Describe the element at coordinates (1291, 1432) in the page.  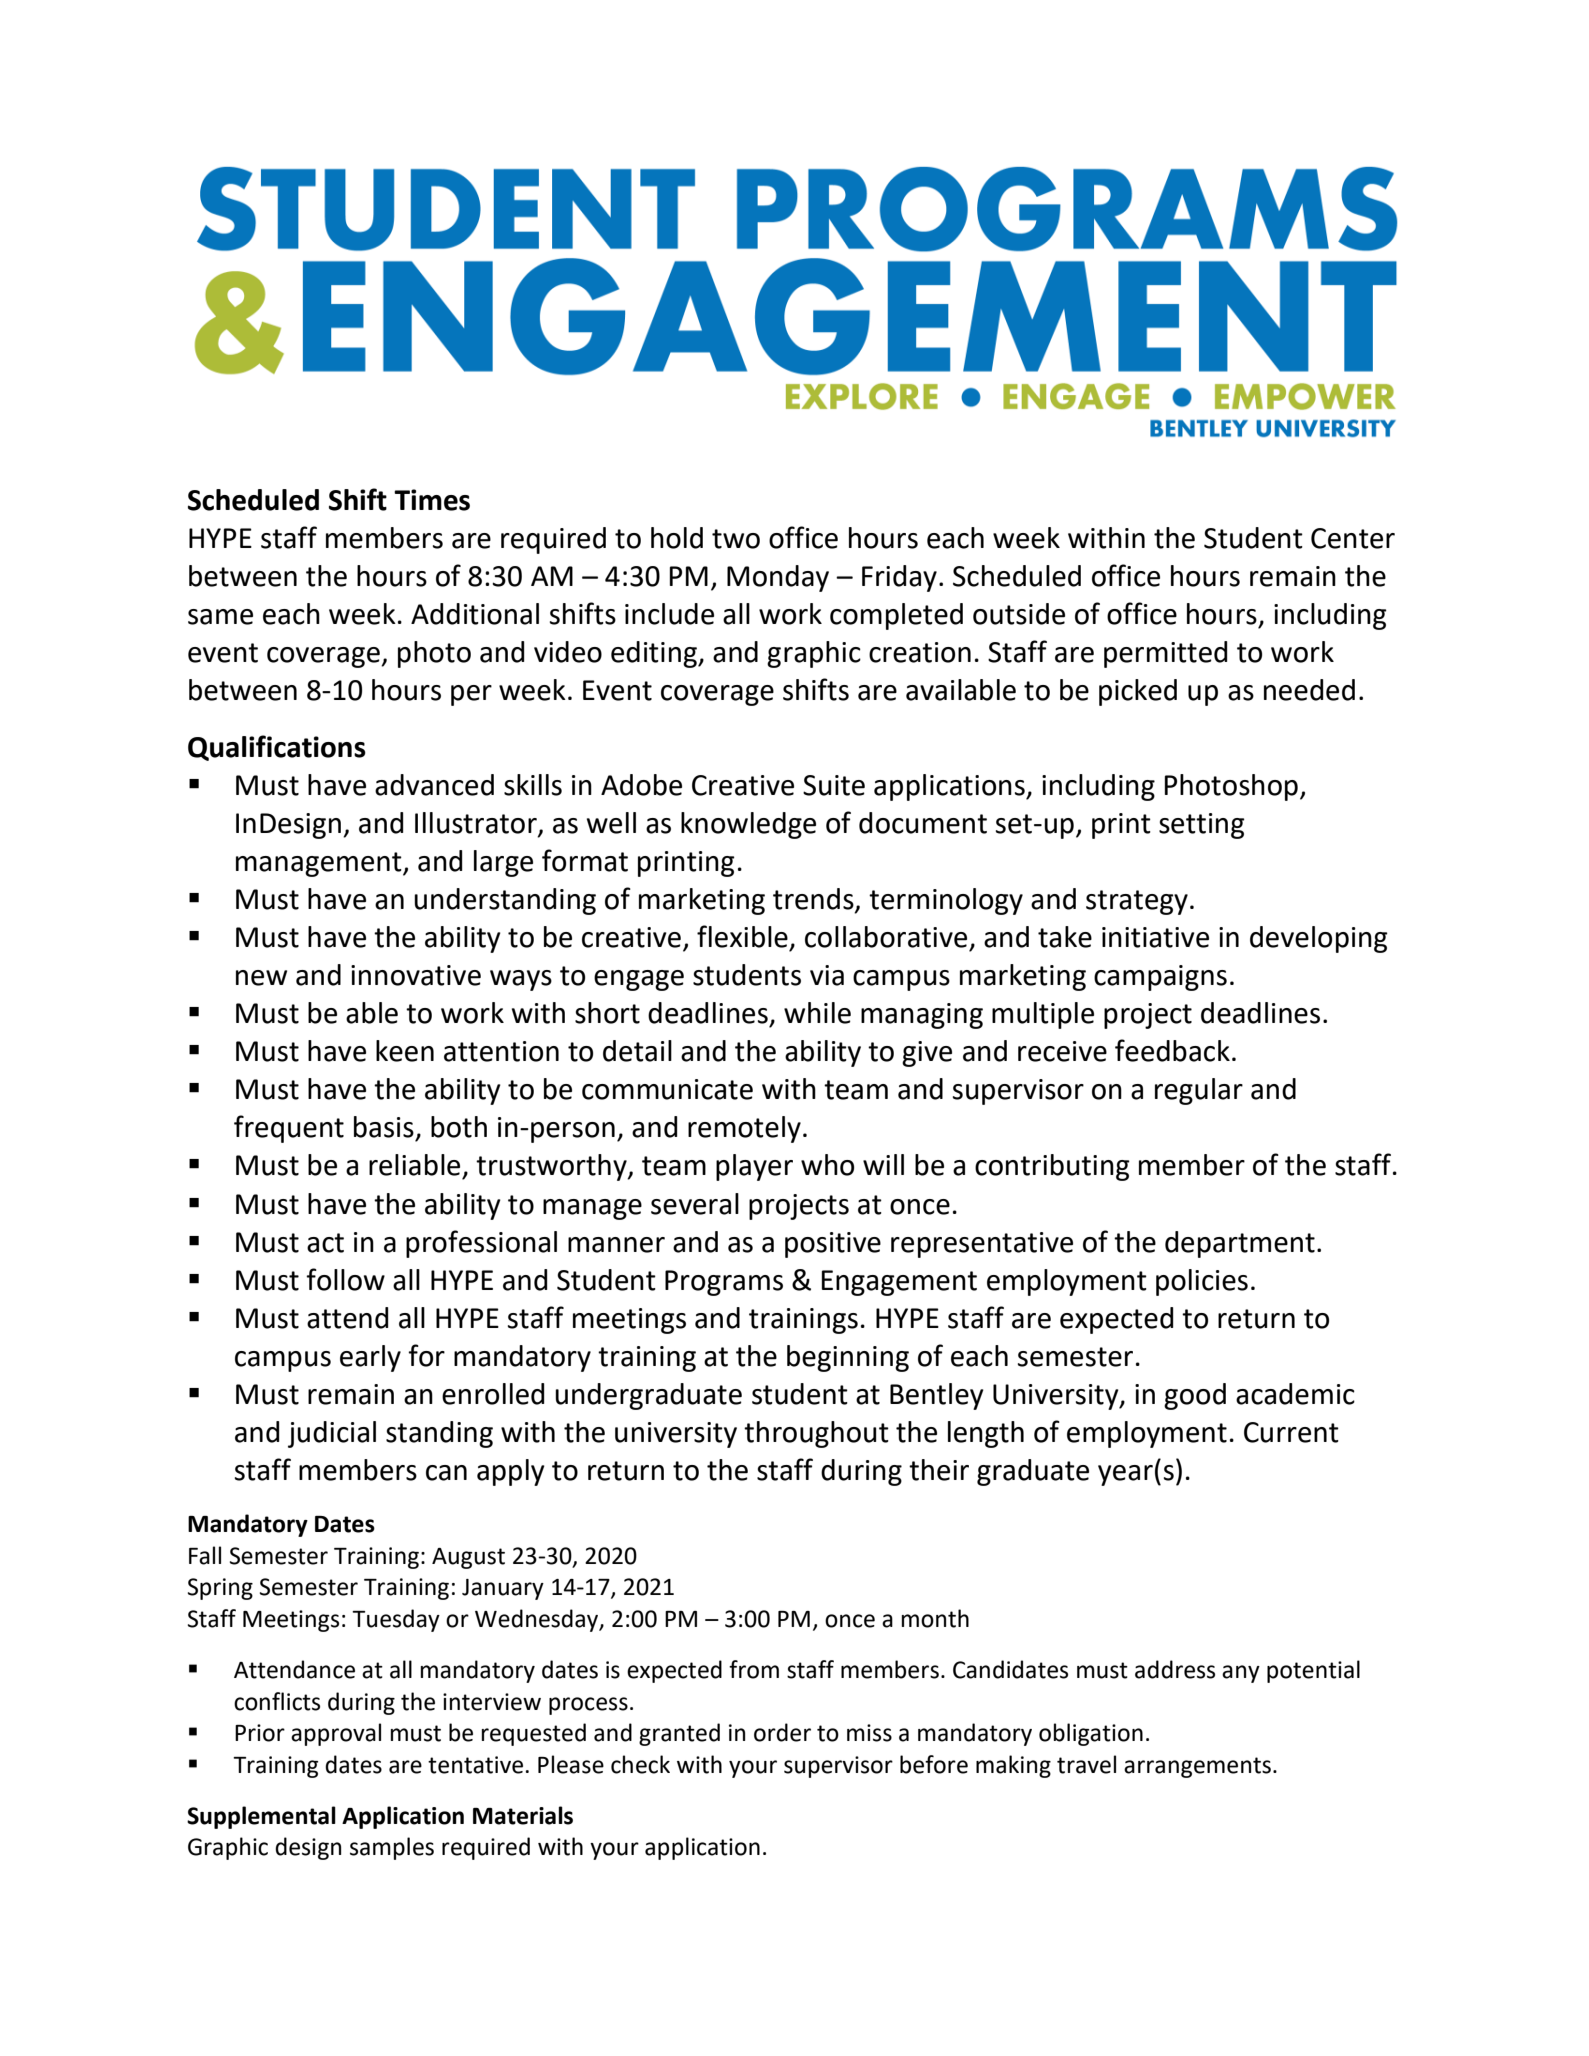
I see `Current` at that location.
